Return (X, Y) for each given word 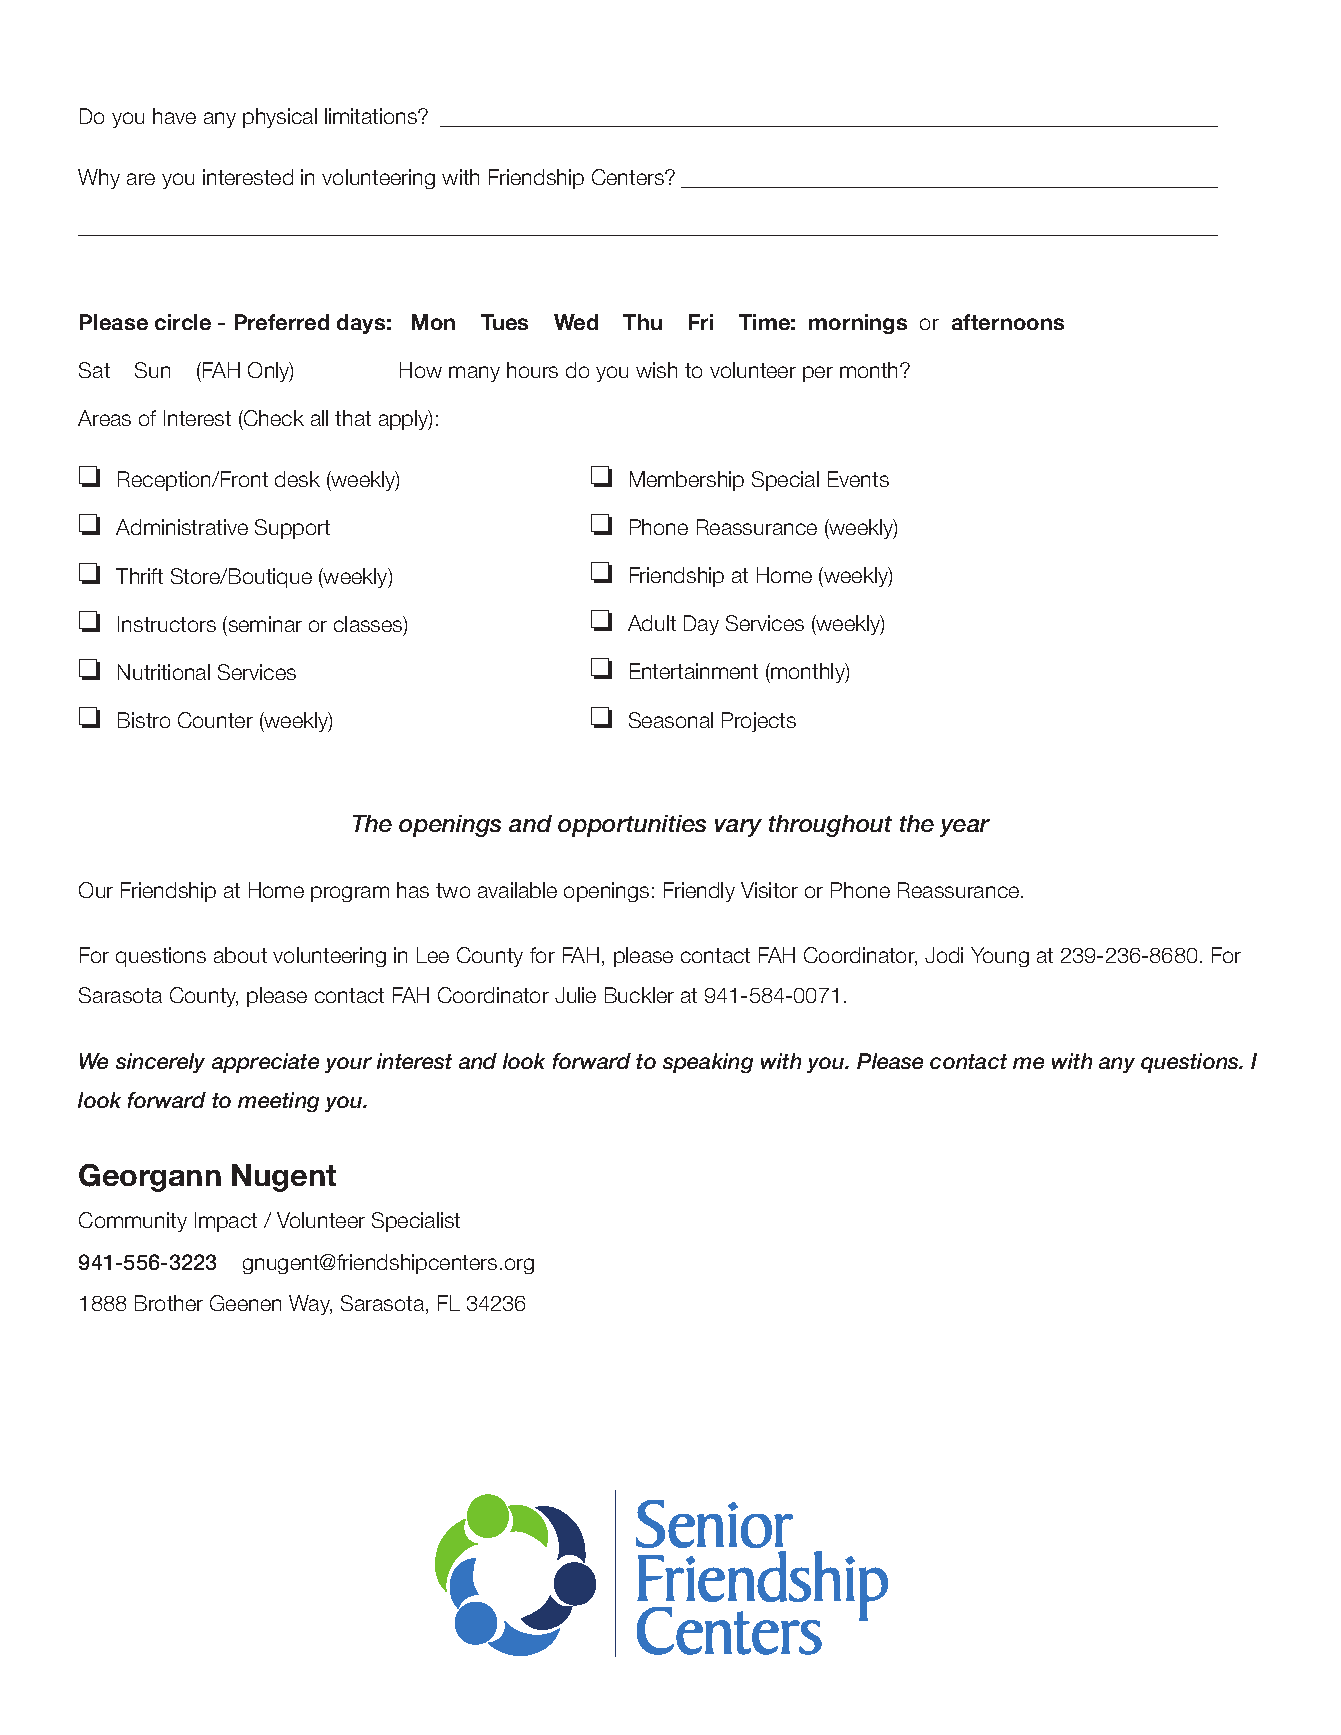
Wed (576, 322)
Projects (759, 722)
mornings (858, 324)
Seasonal (671, 720)
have (174, 116)
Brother (169, 1303)
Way (310, 1305)
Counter (215, 720)
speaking (708, 1063)
